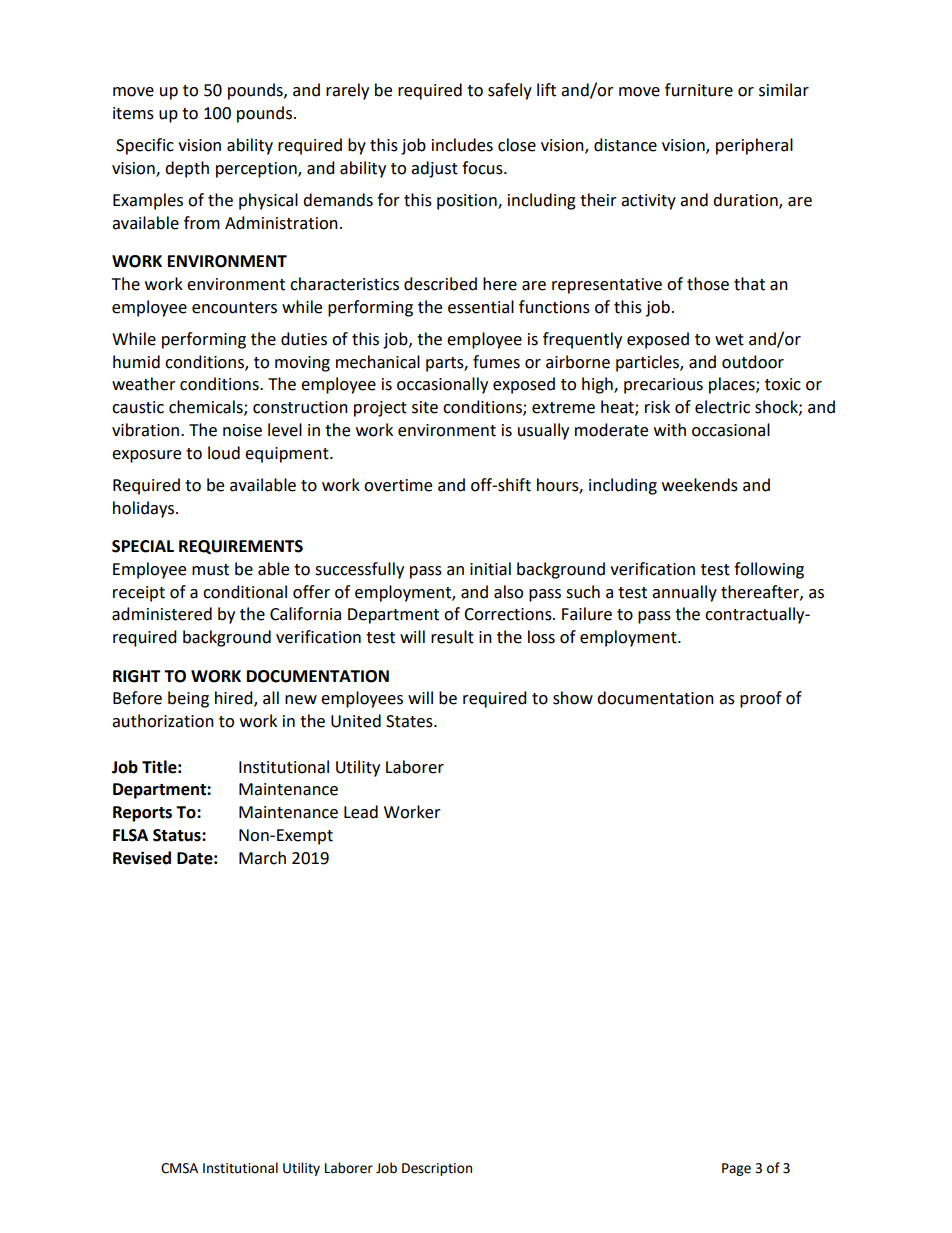  Describe the element at coordinates (224, 453) in the image. I see `loud` at that location.
